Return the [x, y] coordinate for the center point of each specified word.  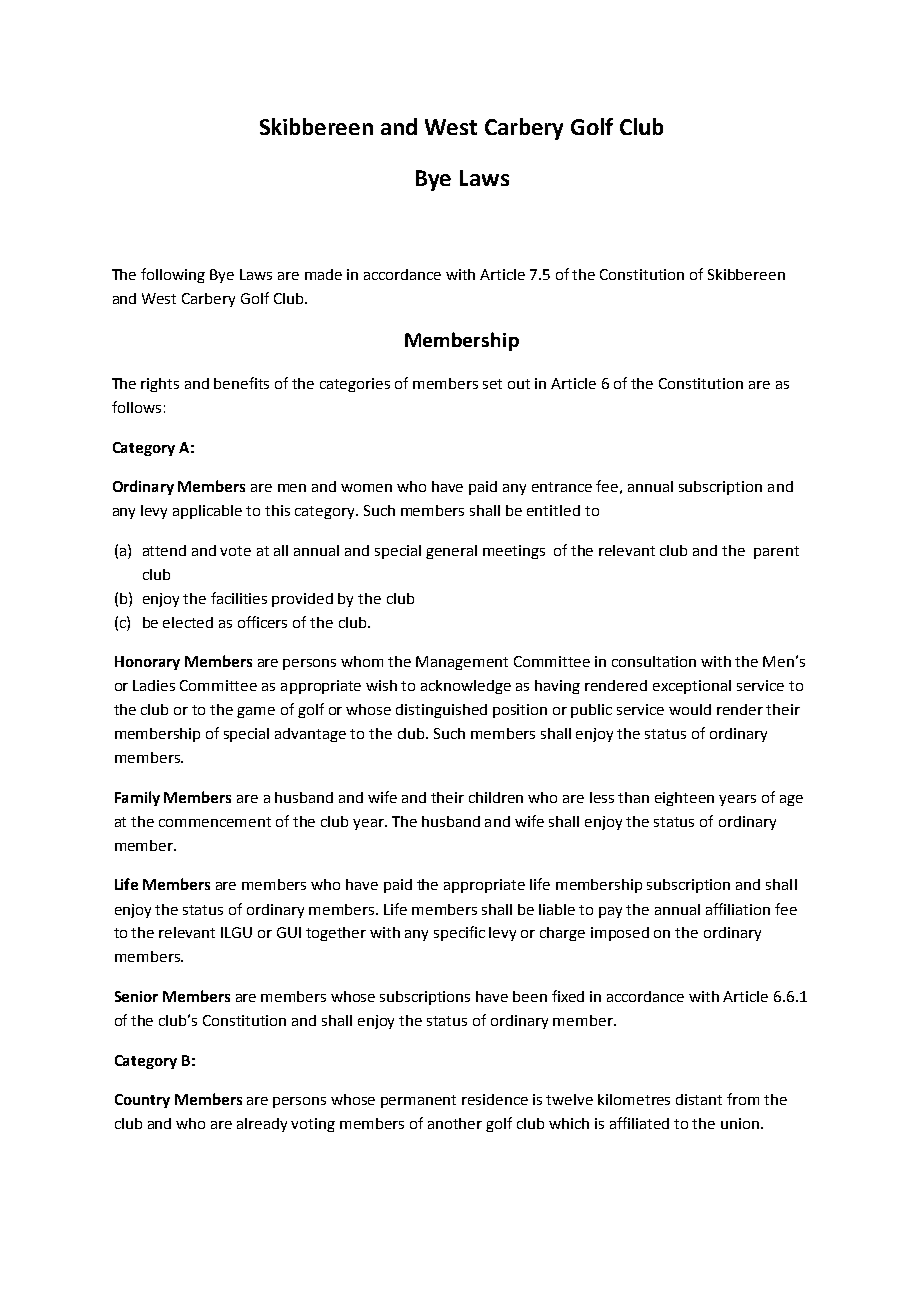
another [455, 1123]
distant [699, 1099]
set [492, 384]
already [262, 1125]
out [519, 384]
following [173, 275]
